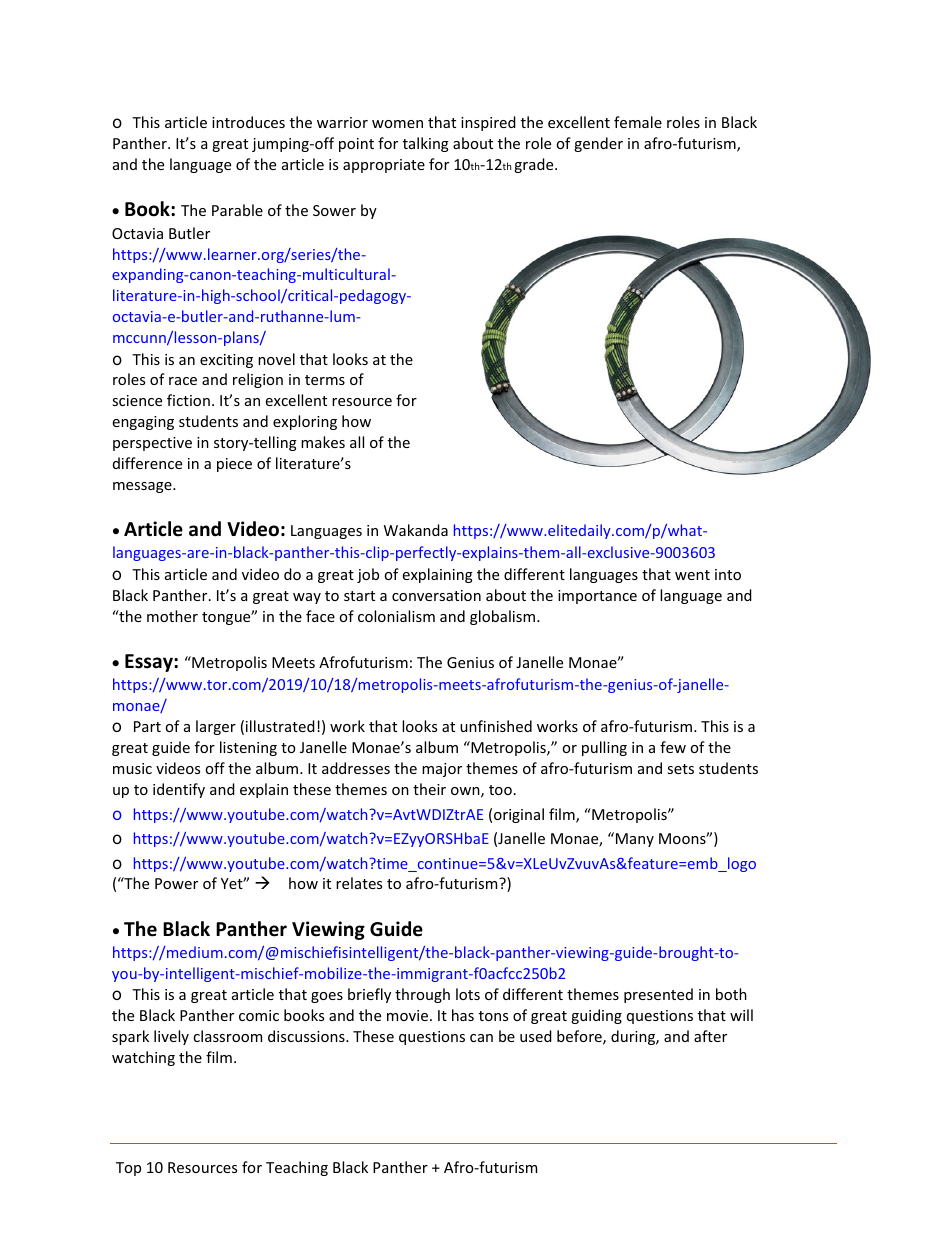  Describe the element at coordinates (172, 616) in the page. I see `mother` at that location.
